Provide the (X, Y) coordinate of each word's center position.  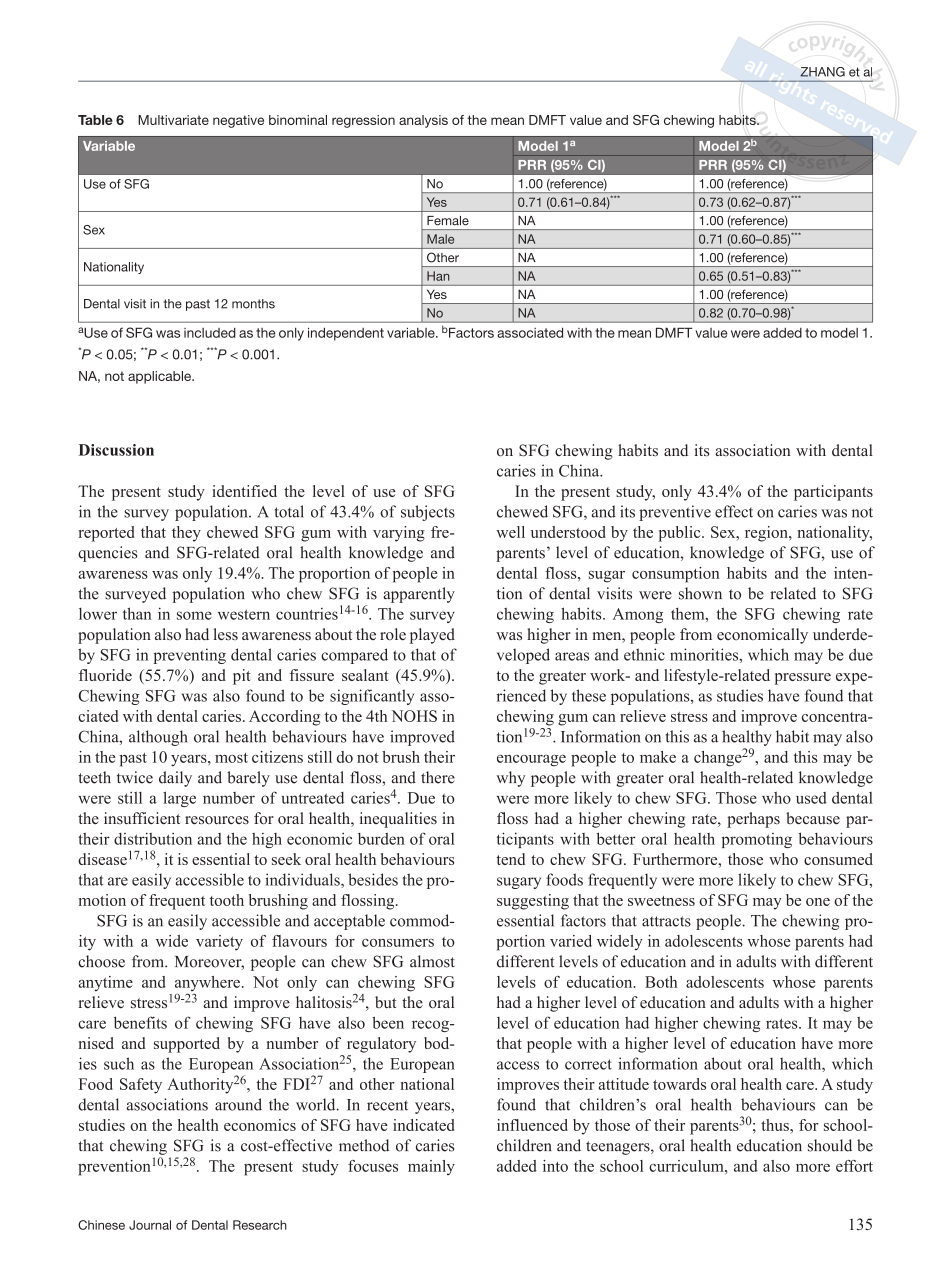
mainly (431, 1167)
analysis (423, 121)
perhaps (753, 820)
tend (510, 859)
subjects (428, 513)
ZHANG (822, 72)
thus (776, 1125)
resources (217, 820)
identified (244, 491)
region (767, 534)
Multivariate (173, 120)
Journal (150, 1225)
